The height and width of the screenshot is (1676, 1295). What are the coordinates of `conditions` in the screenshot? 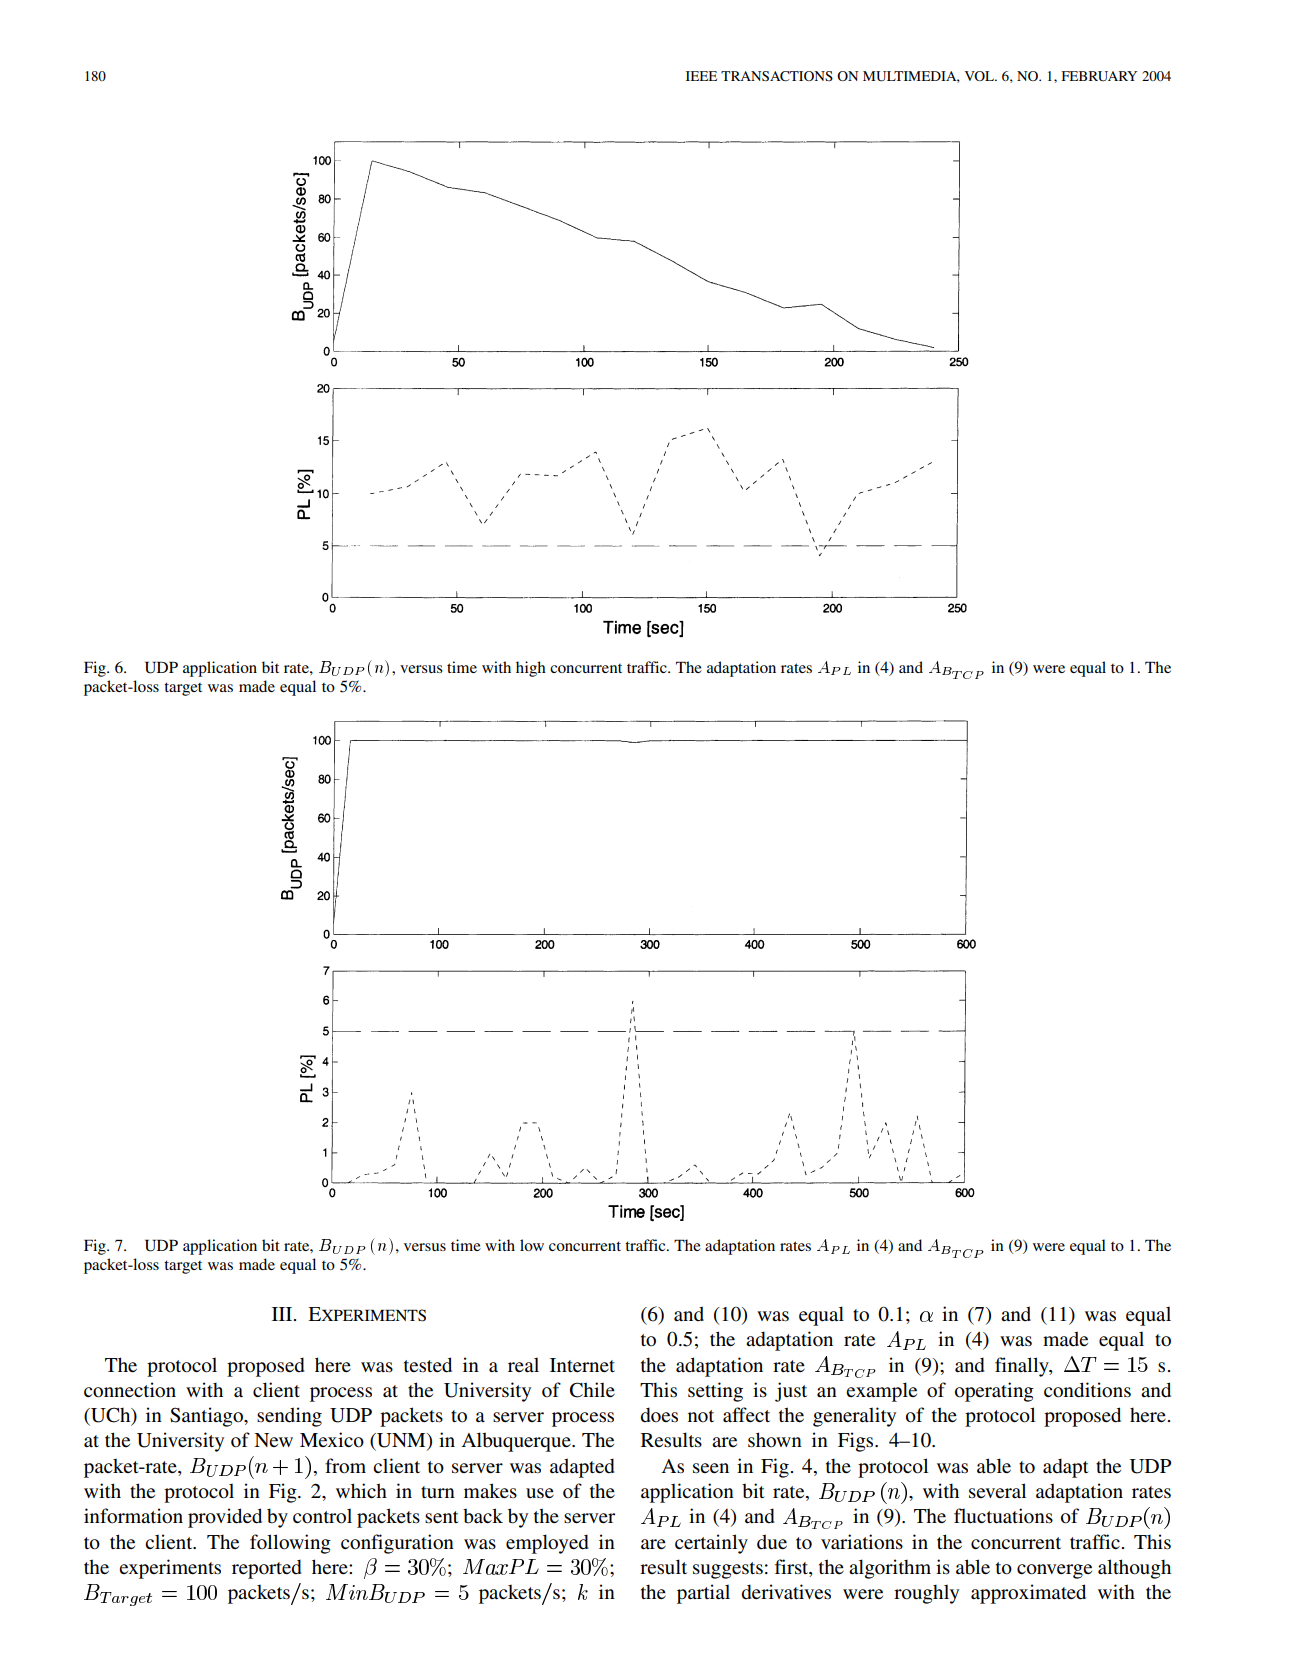 It's located at (1087, 1390).
